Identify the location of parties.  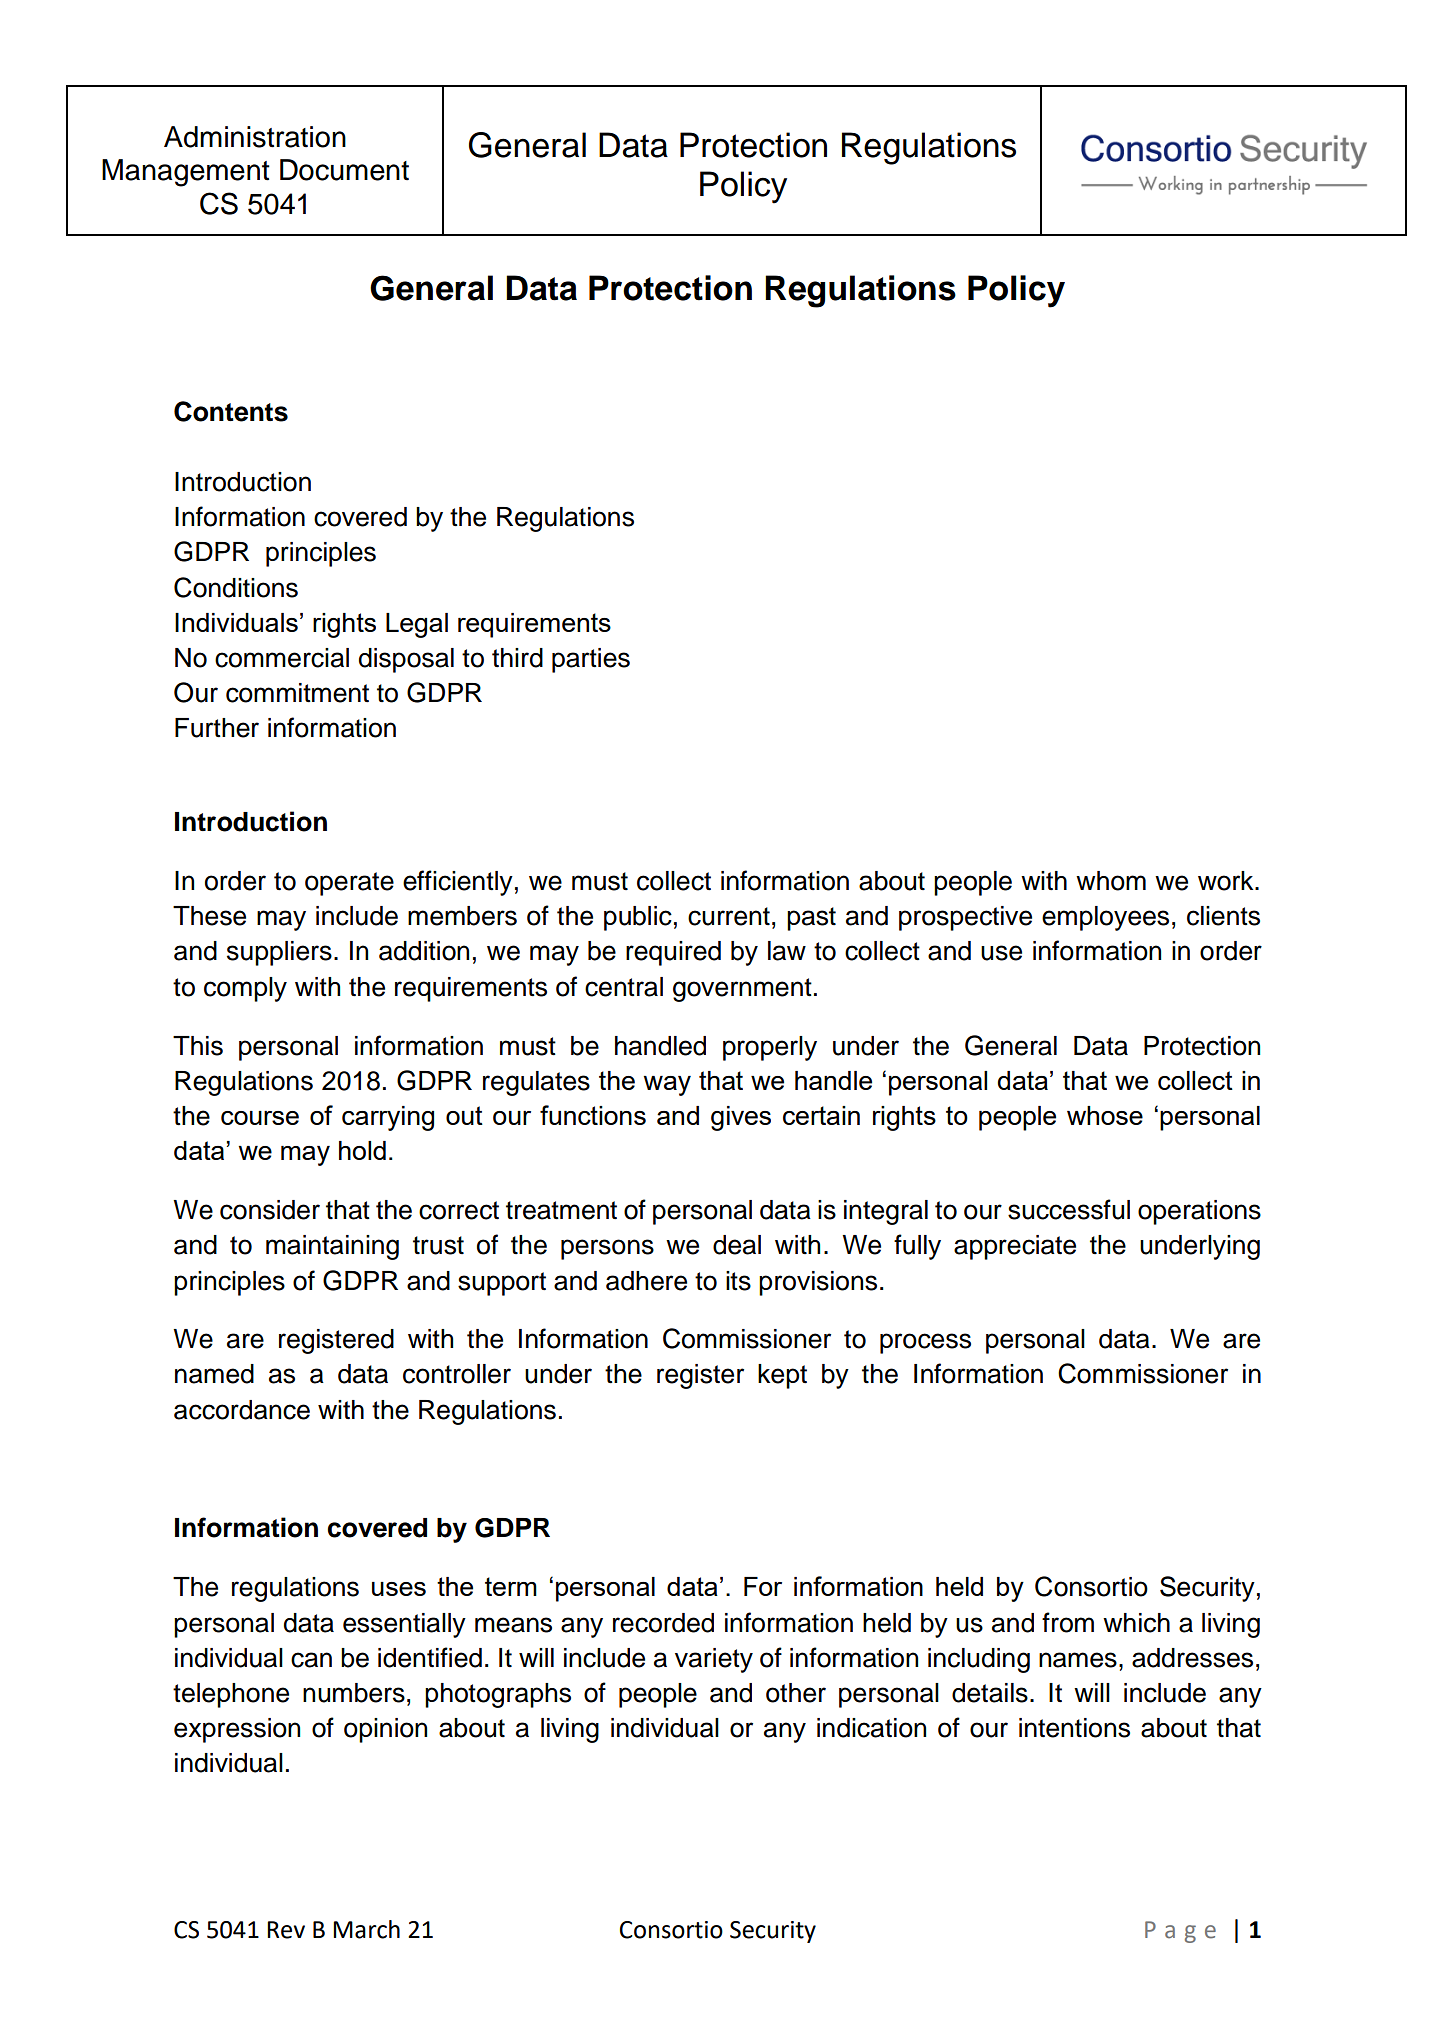
(591, 660).
